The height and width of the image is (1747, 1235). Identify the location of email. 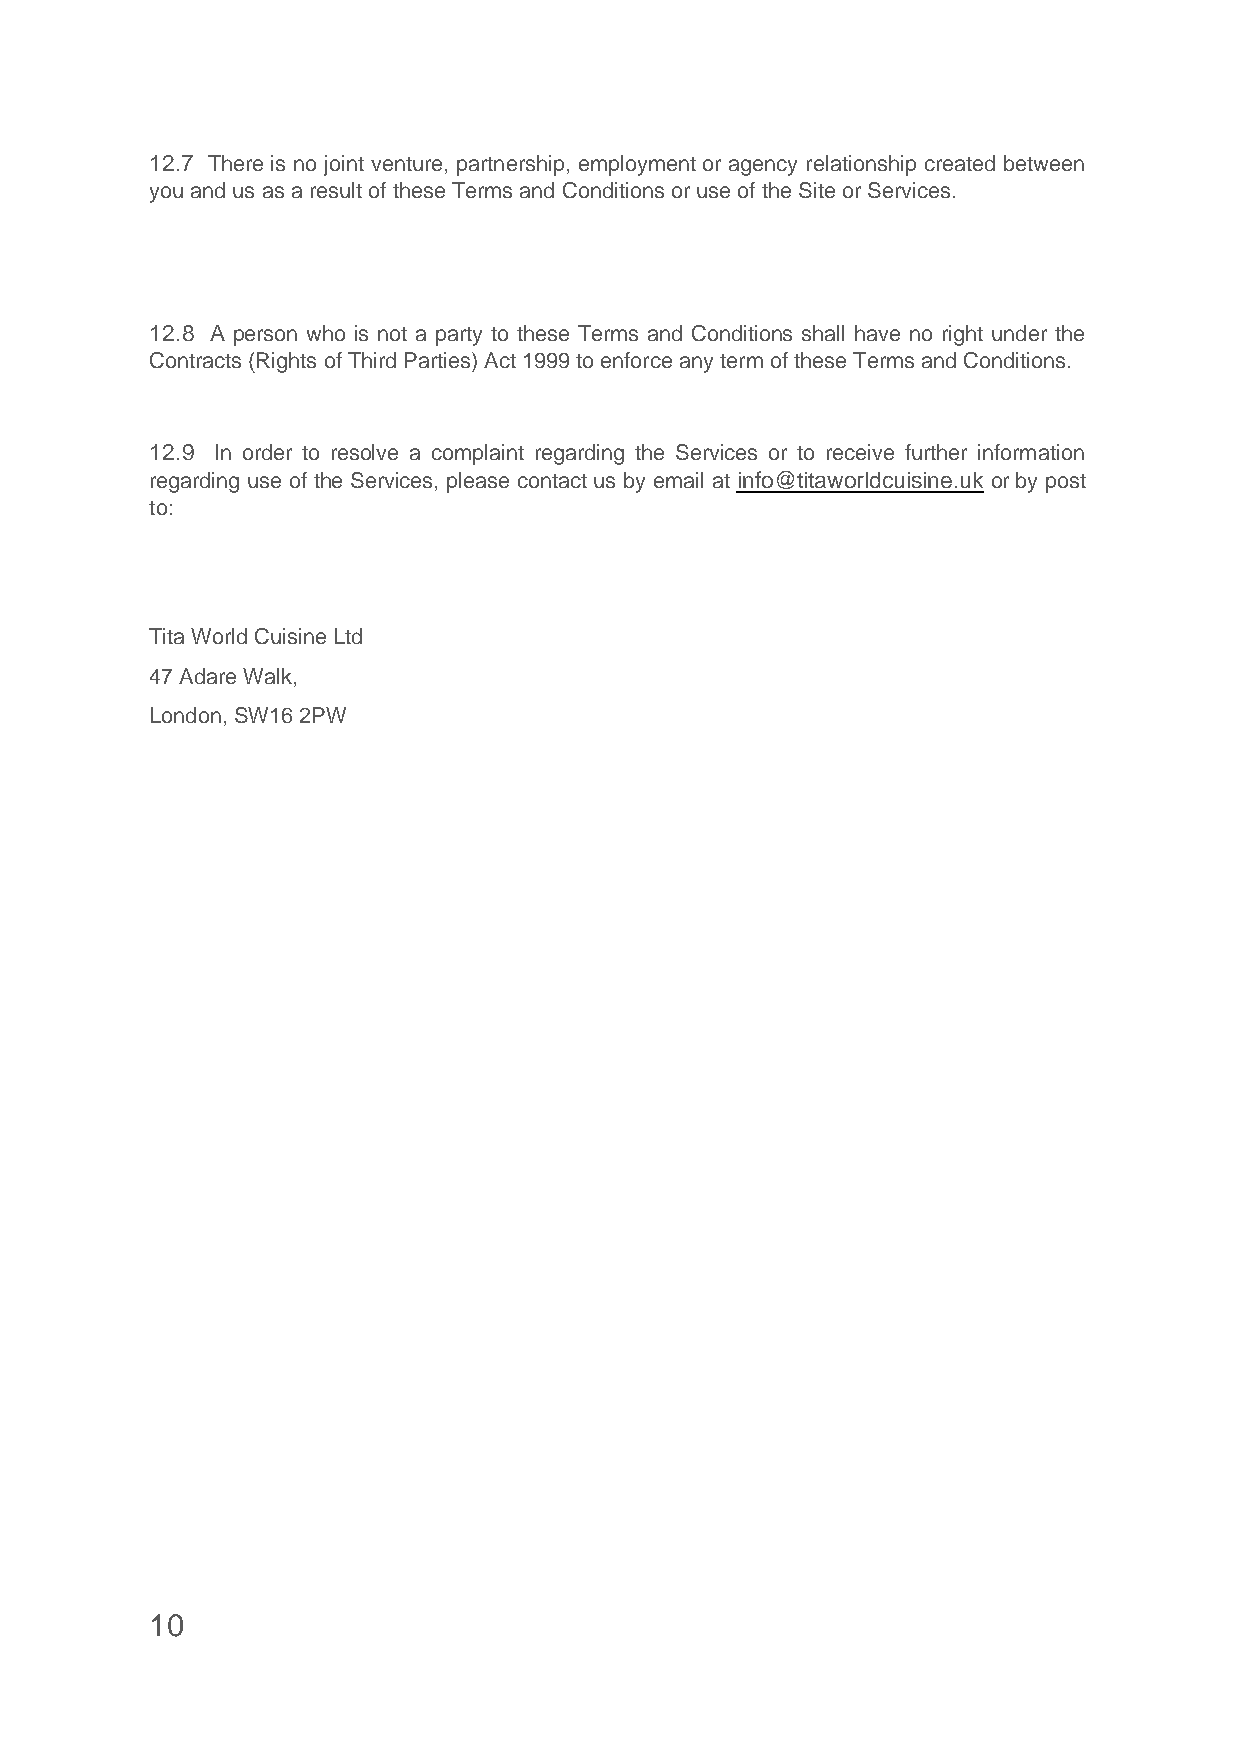
(678, 480).
